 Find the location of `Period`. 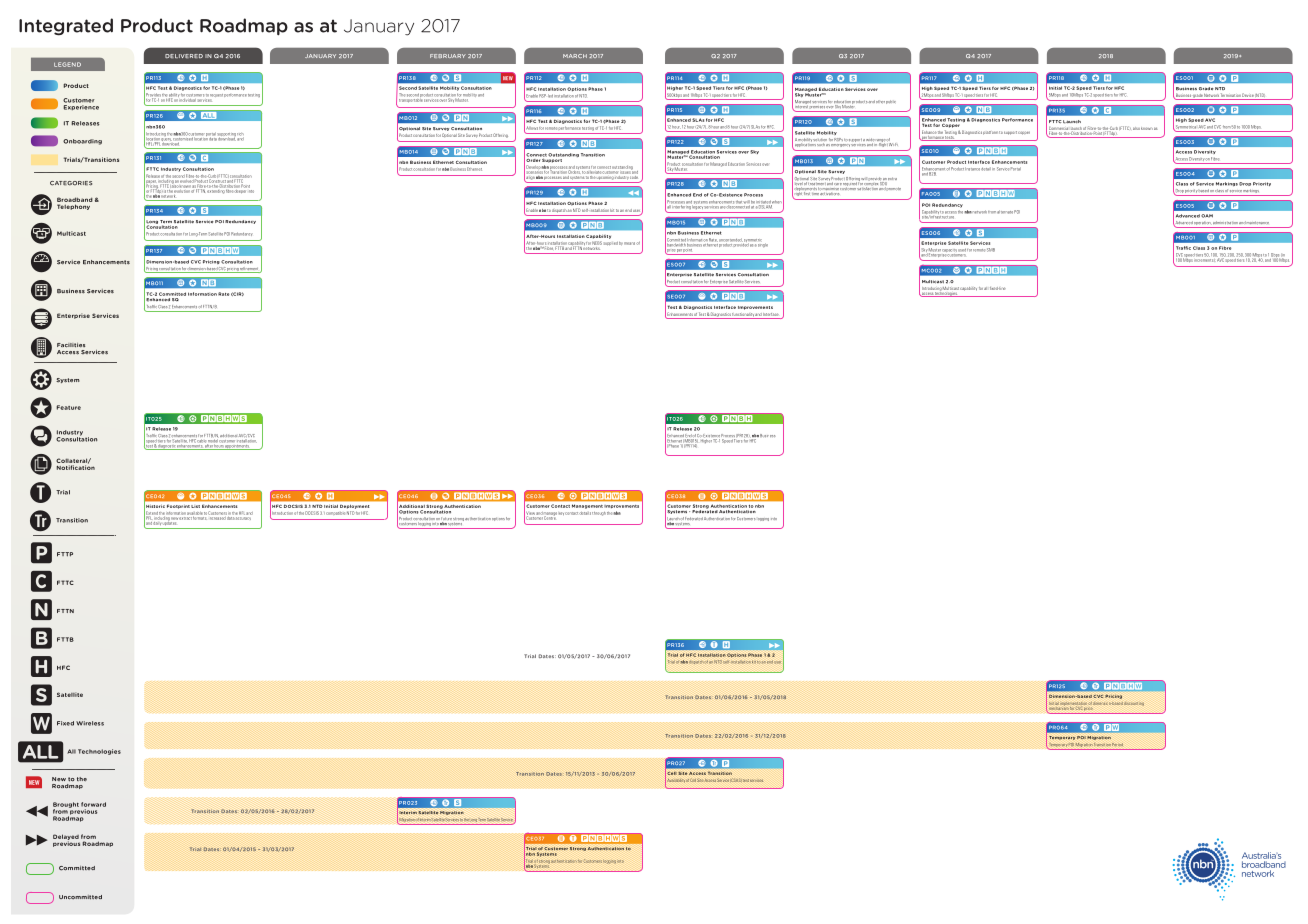

Period is located at coordinates (1117, 744).
